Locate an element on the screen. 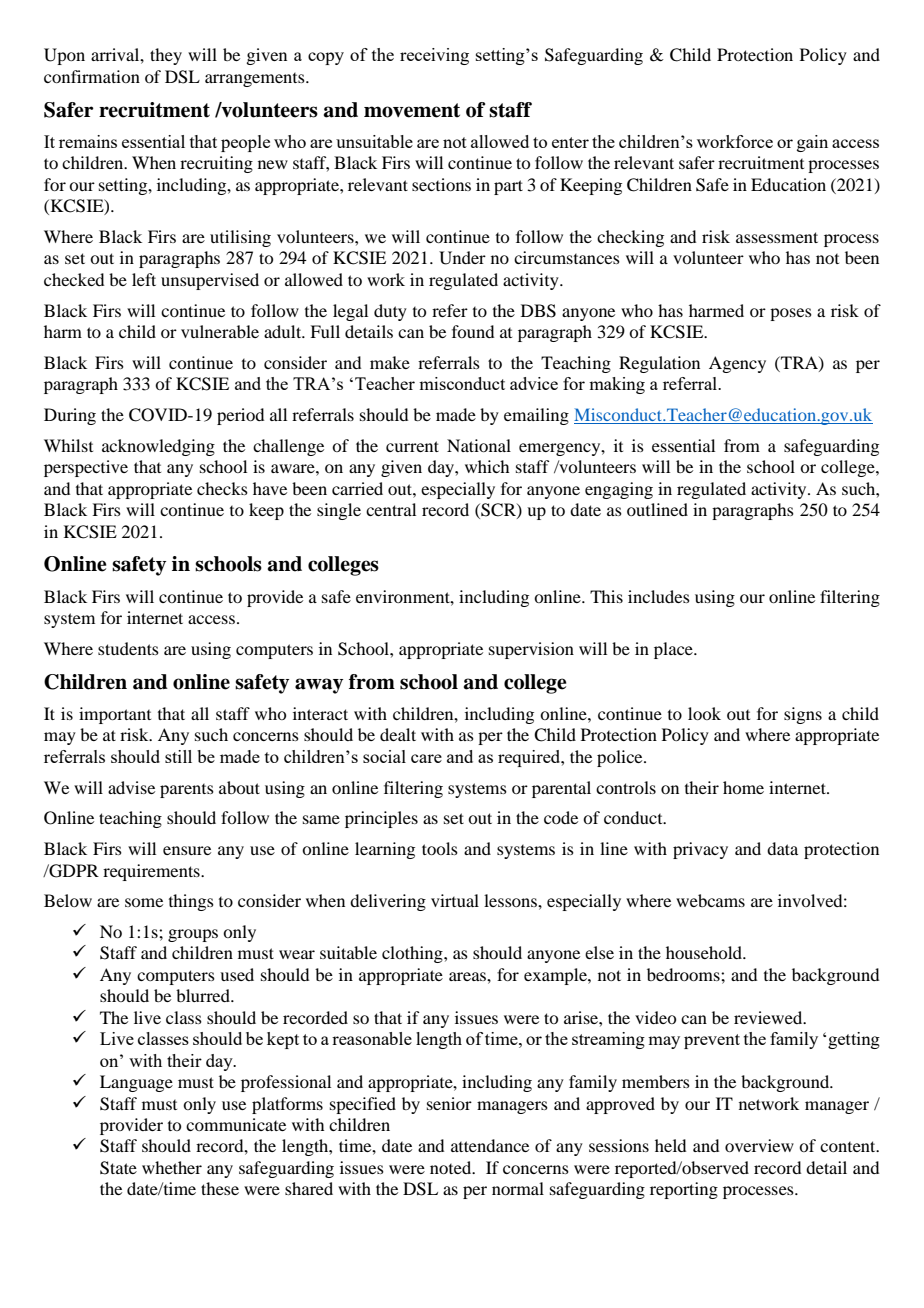 The height and width of the screenshot is (1308, 924). overview is located at coordinates (759, 1145).
